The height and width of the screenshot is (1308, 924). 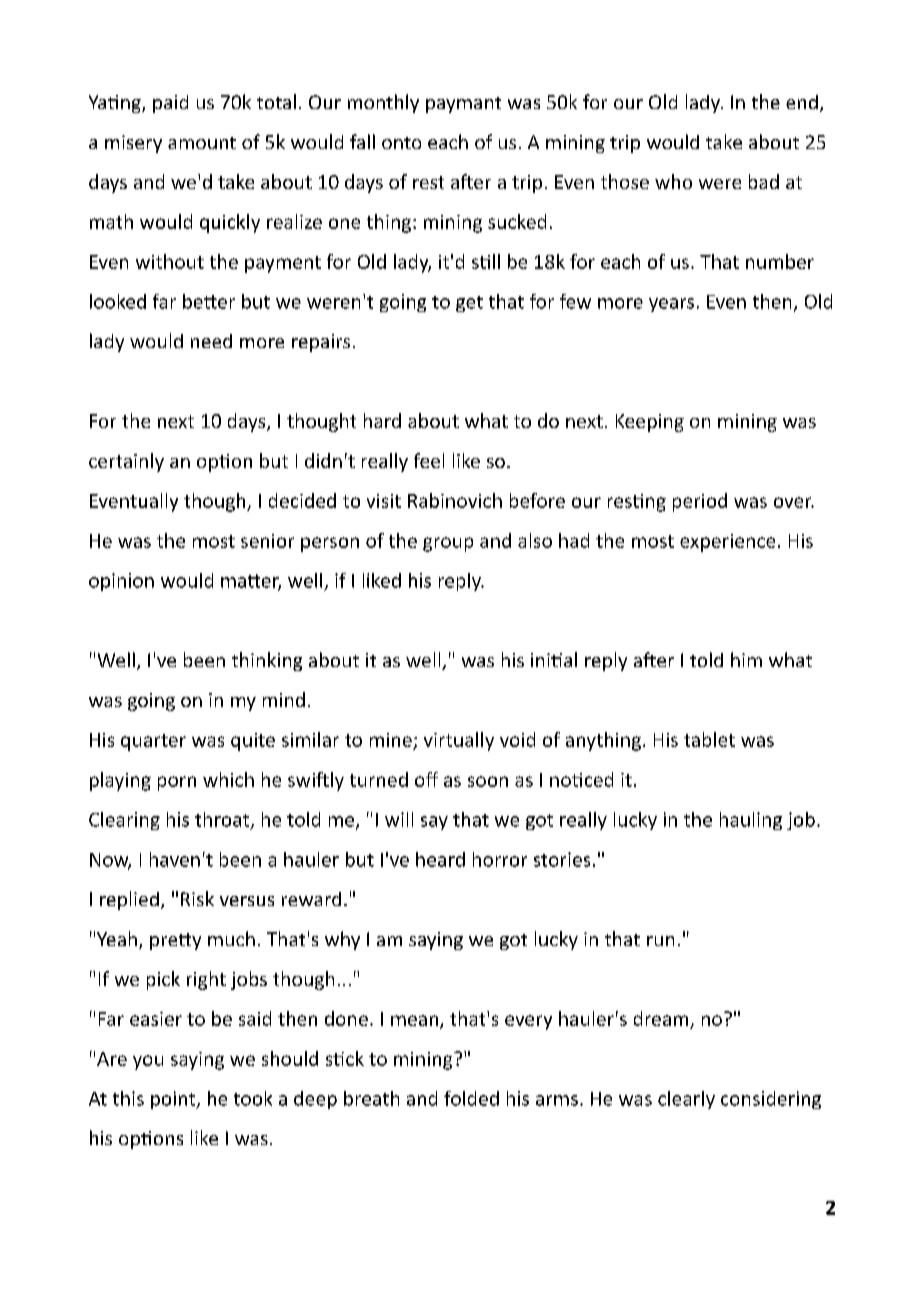 What do you see at coordinates (727, 543) in the screenshot?
I see `experience` at bounding box center [727, 543].
